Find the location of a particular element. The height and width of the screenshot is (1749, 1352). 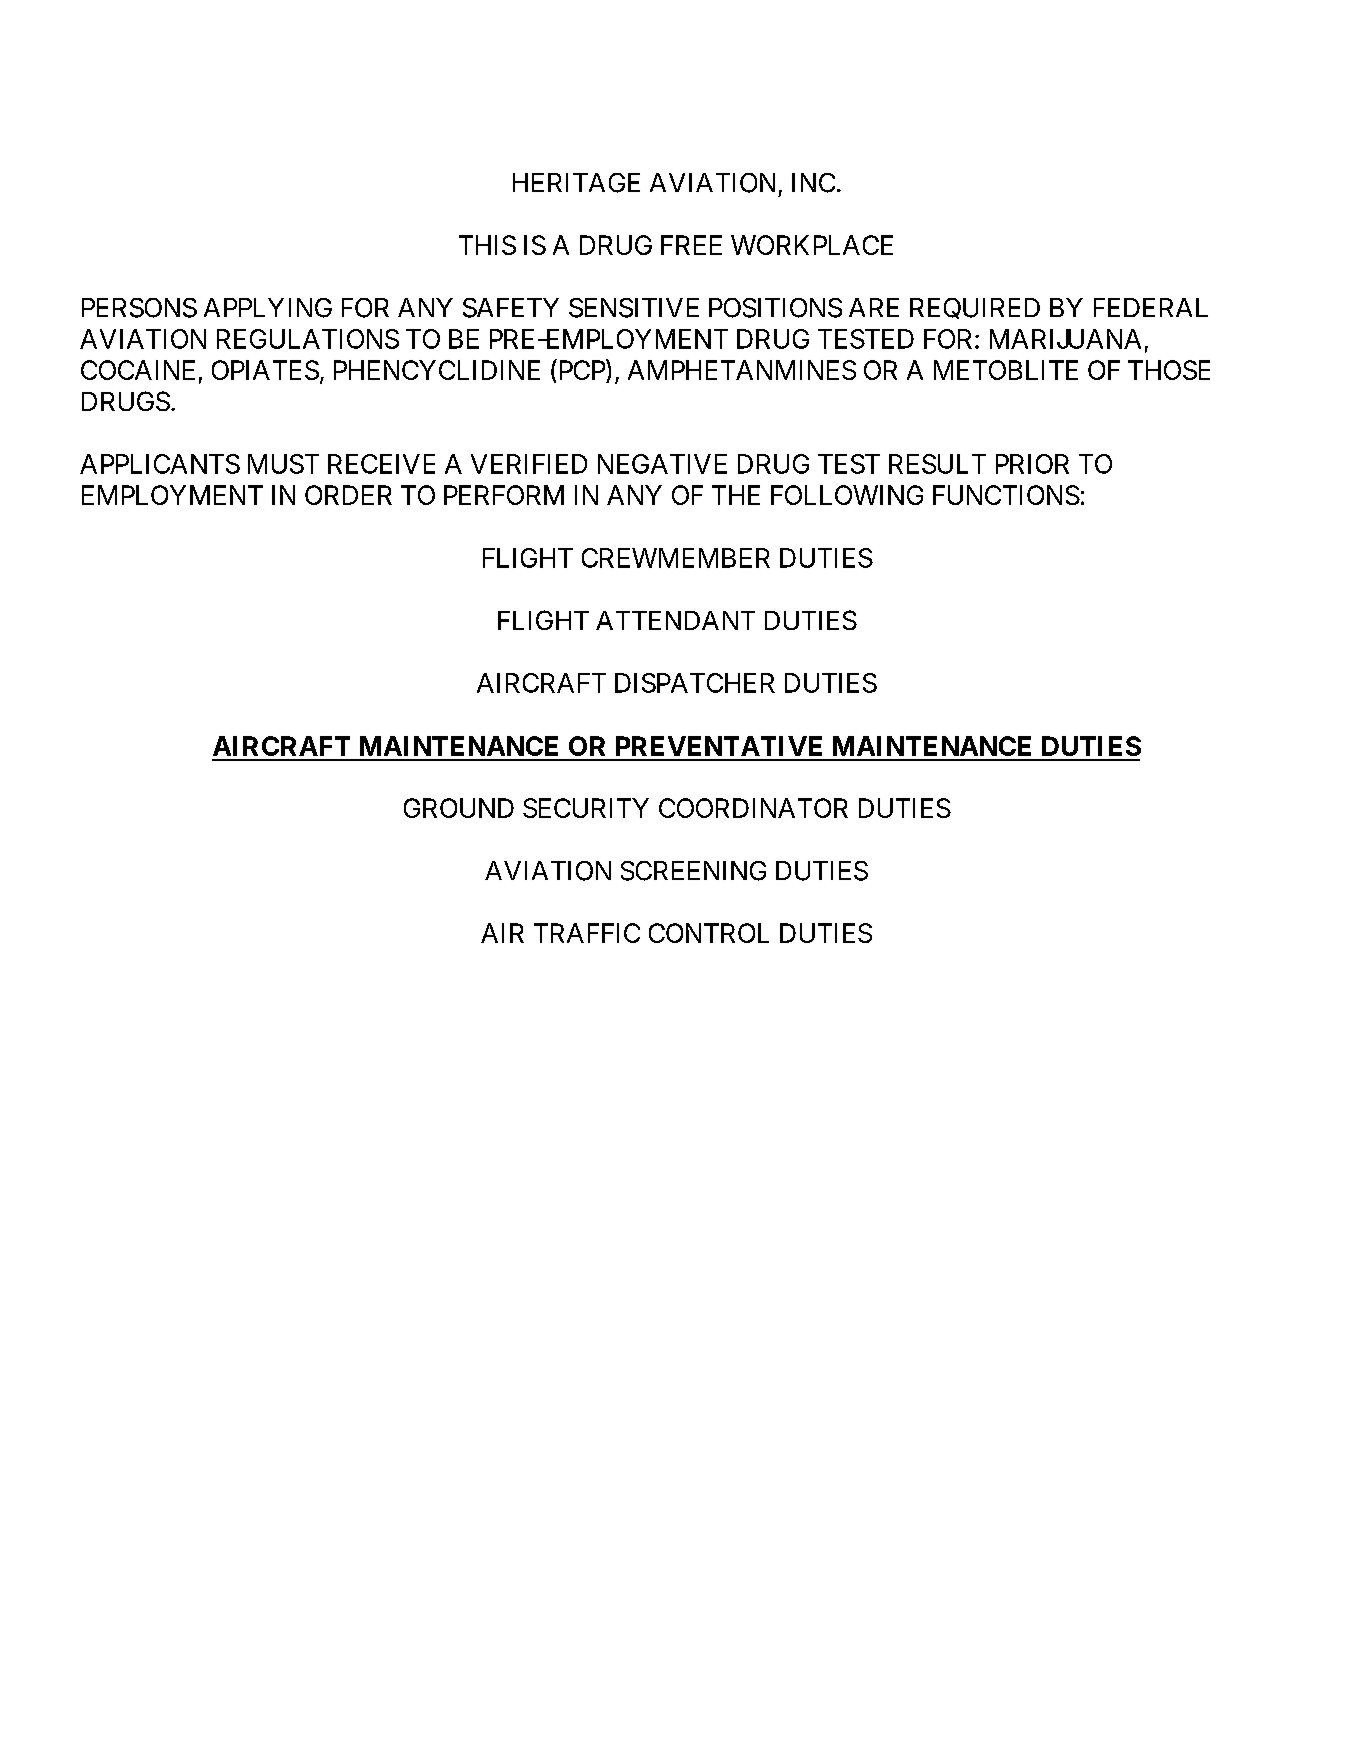

TRAFFIC is located at coordinates (587, 933).
